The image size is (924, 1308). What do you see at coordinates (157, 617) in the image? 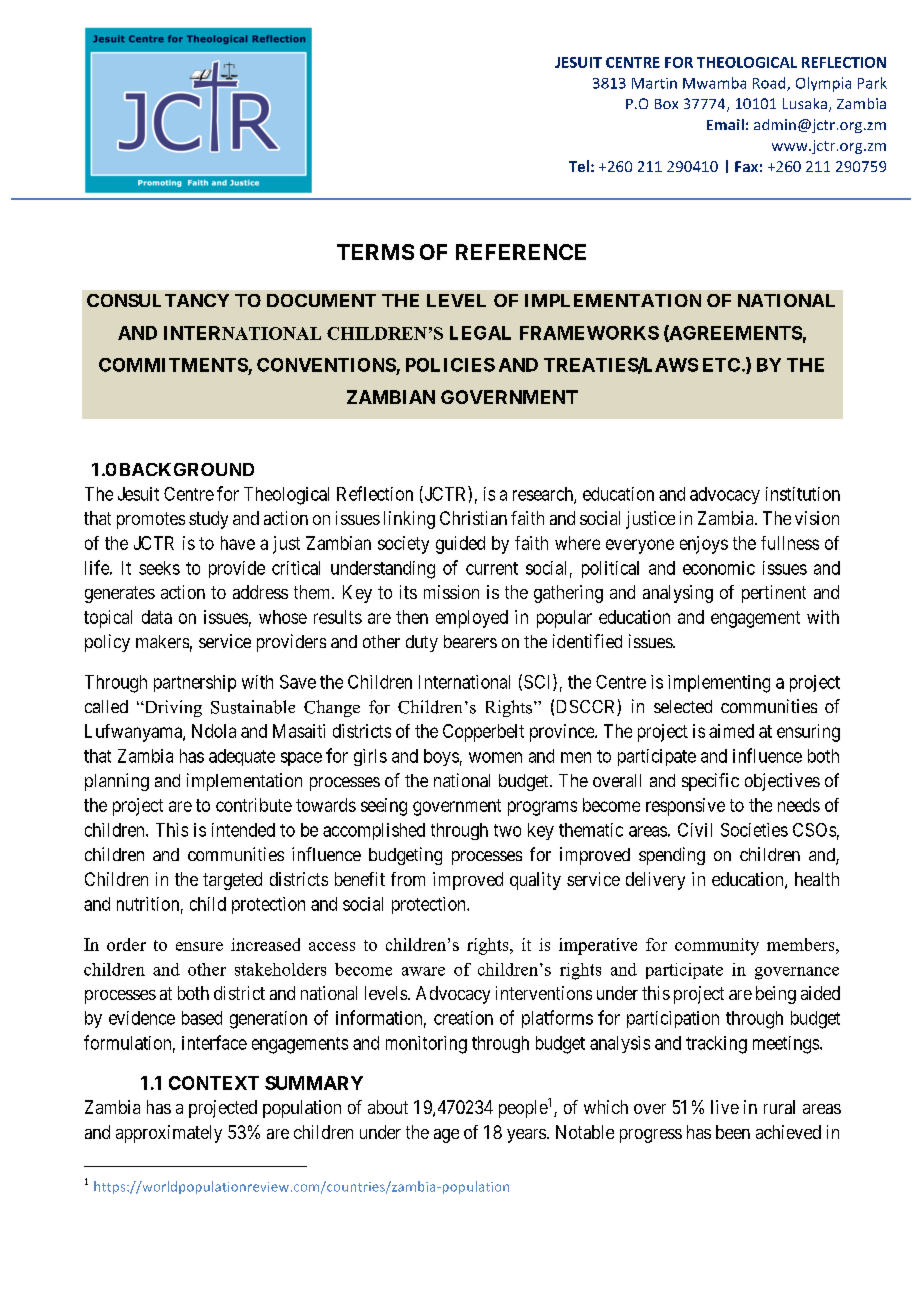
I see `data` at bounding box center [157, 617].
